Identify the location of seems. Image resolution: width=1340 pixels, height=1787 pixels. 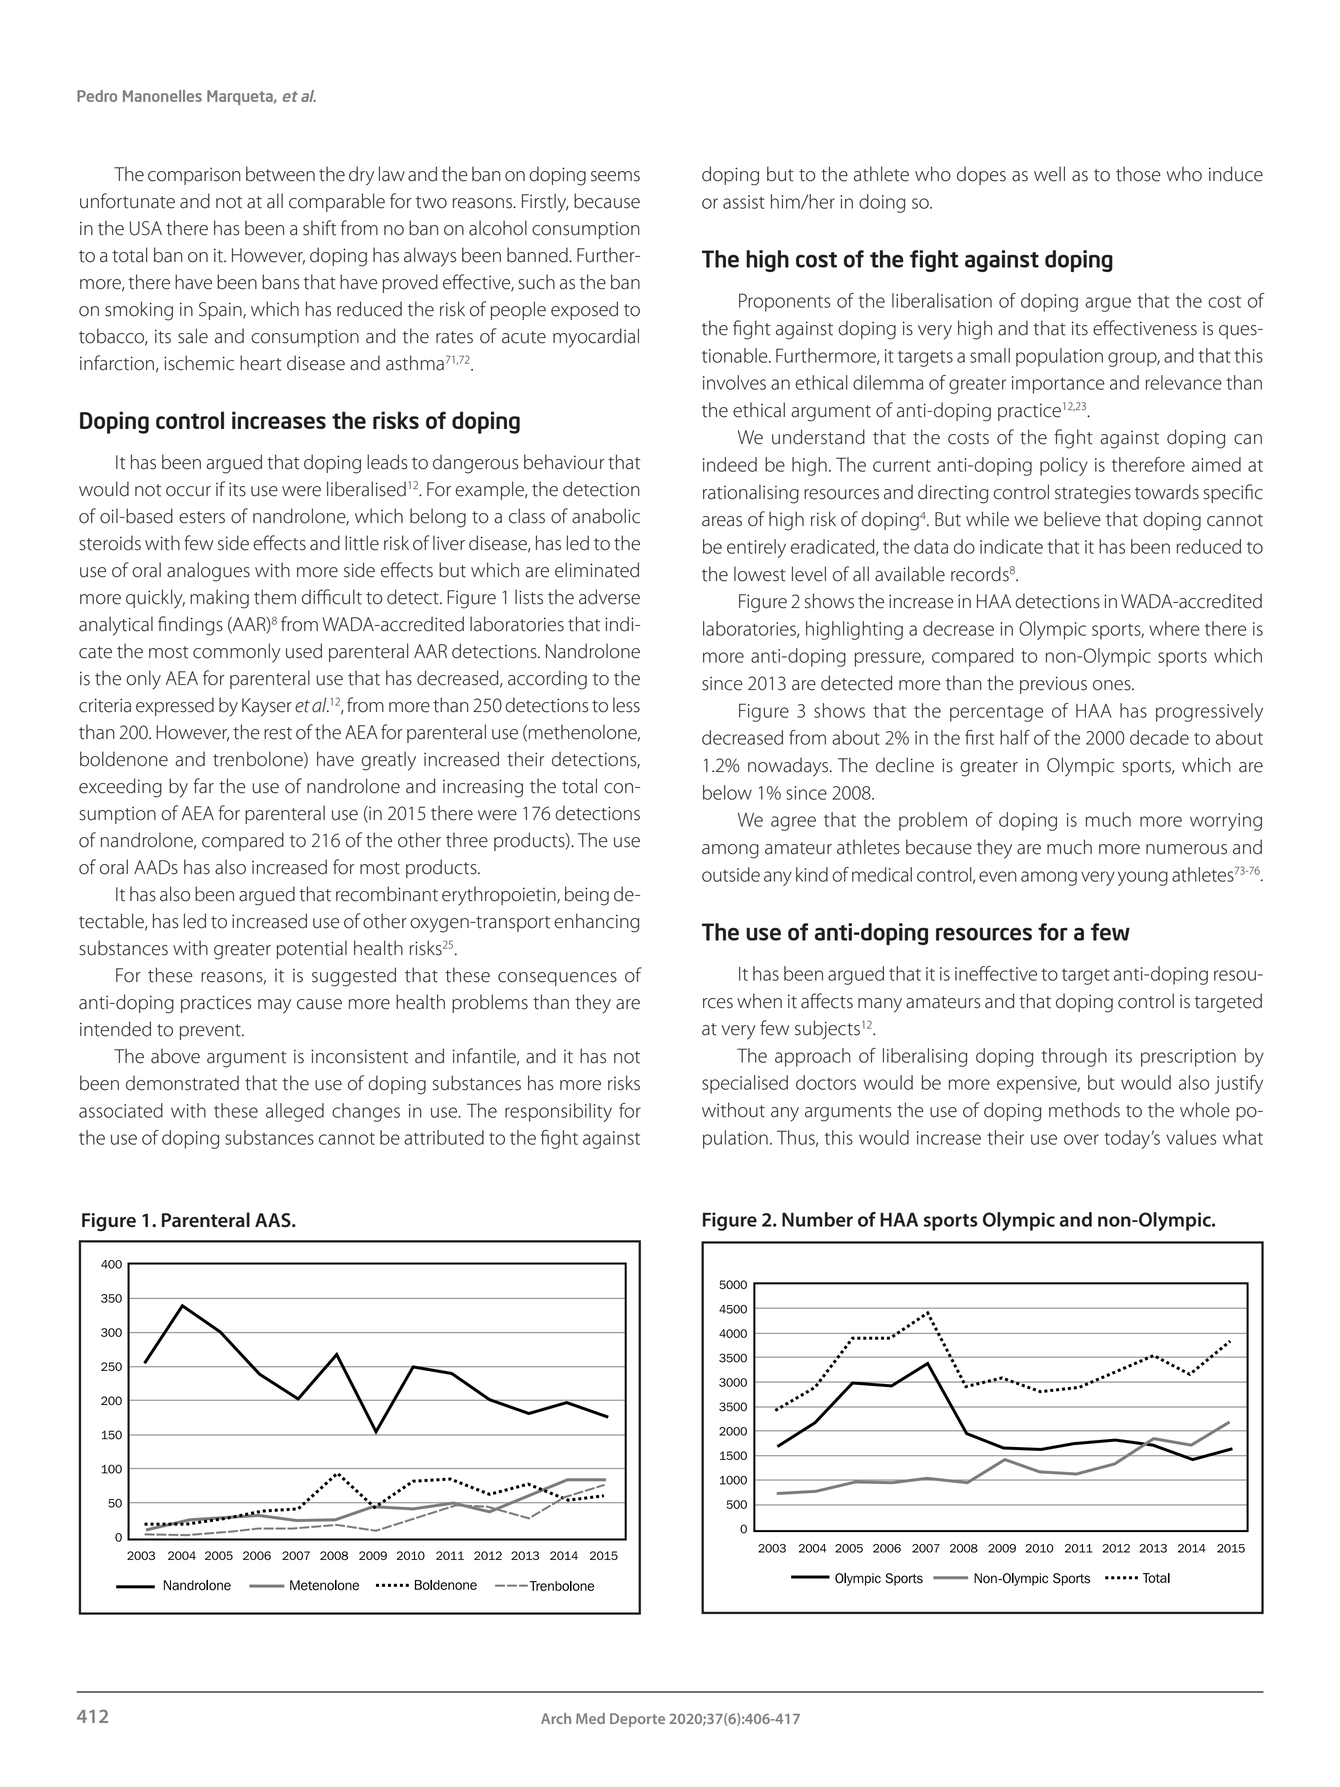
(615, 176).
